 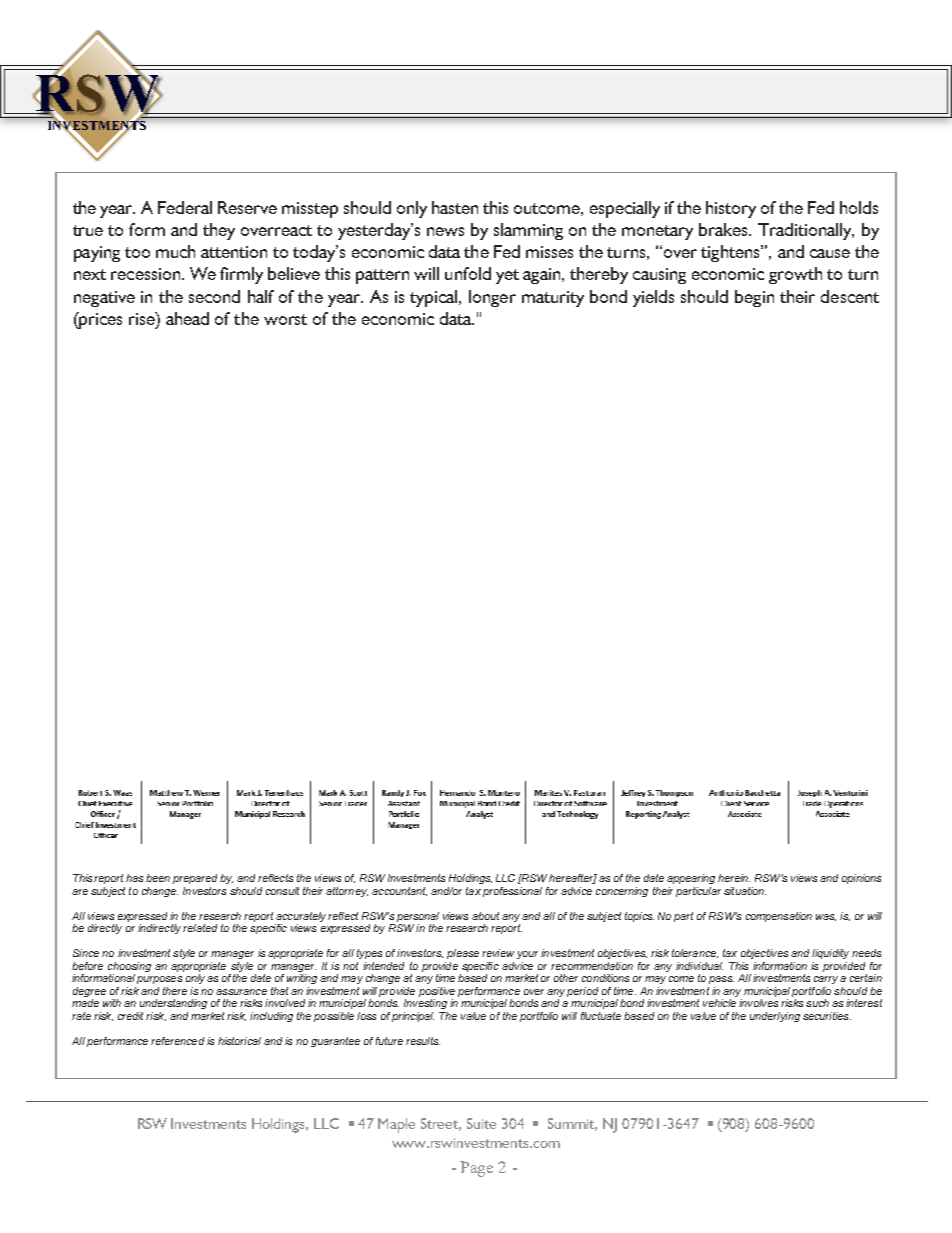 I want to click on much, so click(x=175, y=251).
